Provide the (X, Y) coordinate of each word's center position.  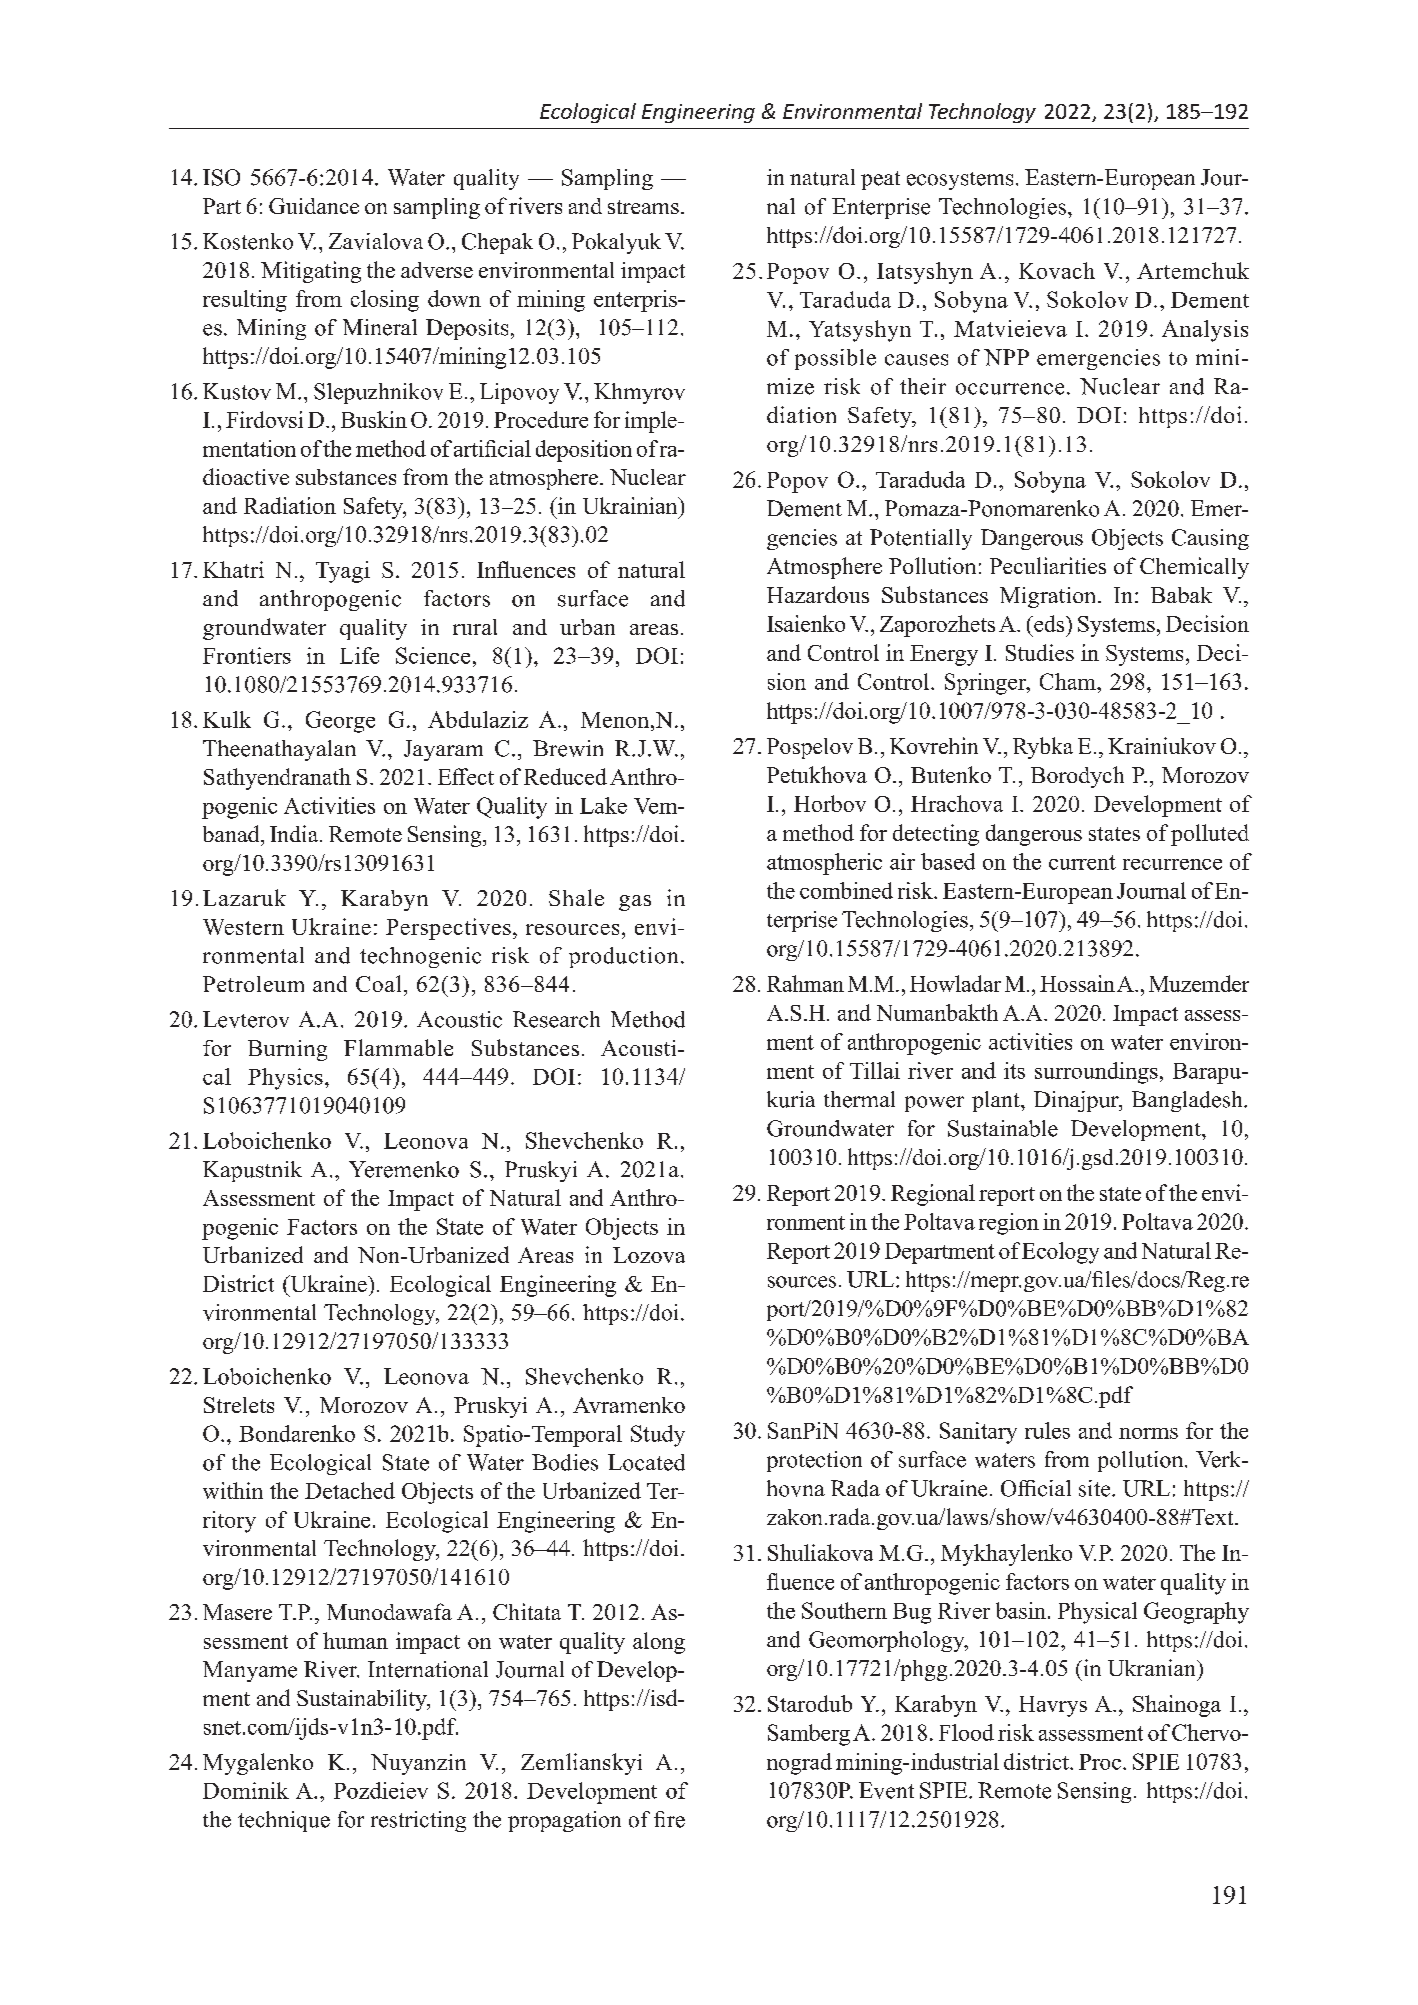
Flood (966, 1732)
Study (658, 1436)
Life (359, 655)
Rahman (805, 983)
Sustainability (363, 1700)
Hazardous (818, 594)
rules (1047, 1430)
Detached (350, 1490)
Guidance (314, 206)
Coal (378, 983)
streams (643, 207)
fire (669, 1819)
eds (1049, 623)
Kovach (1057, 270)
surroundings (1096, 1073)
